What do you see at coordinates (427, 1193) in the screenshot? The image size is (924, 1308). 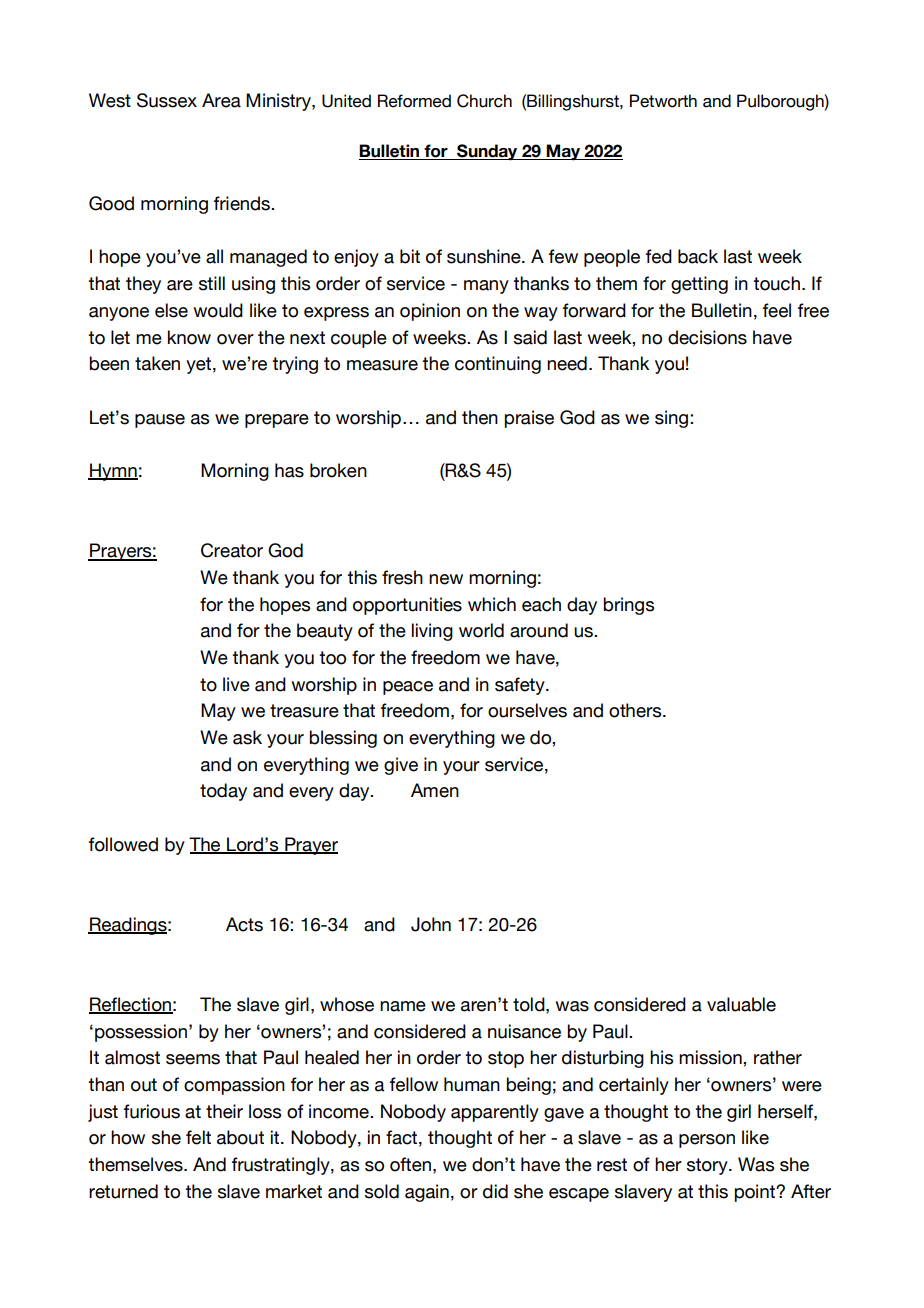 I see `again` at bounding box center [427, 1193].
